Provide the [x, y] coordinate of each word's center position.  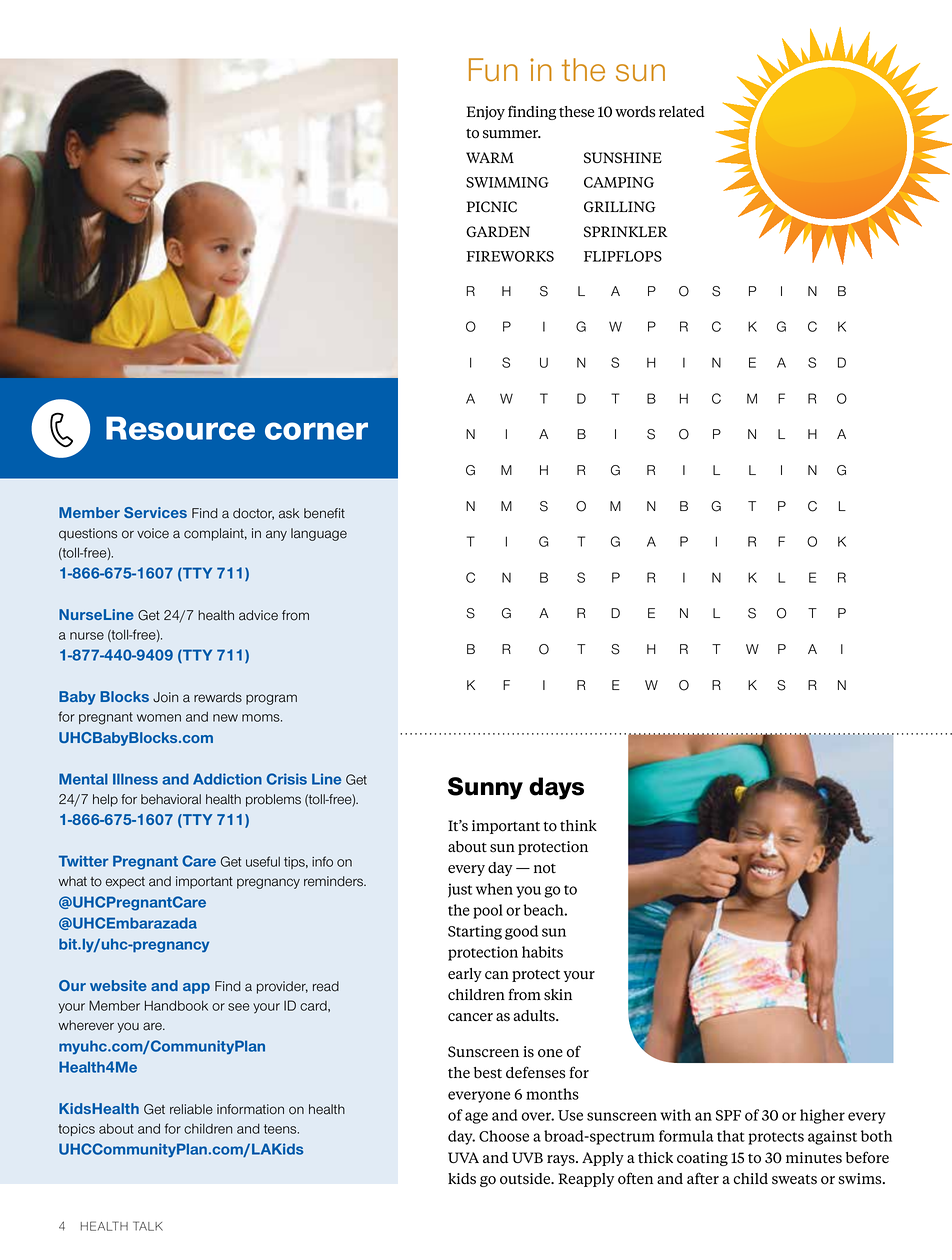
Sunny [485, 788]
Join [165, 697]
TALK [148, 1226]
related [682, 111]
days [556, 788]
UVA [463, 1157]
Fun [493, 70]
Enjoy [486, 113]
